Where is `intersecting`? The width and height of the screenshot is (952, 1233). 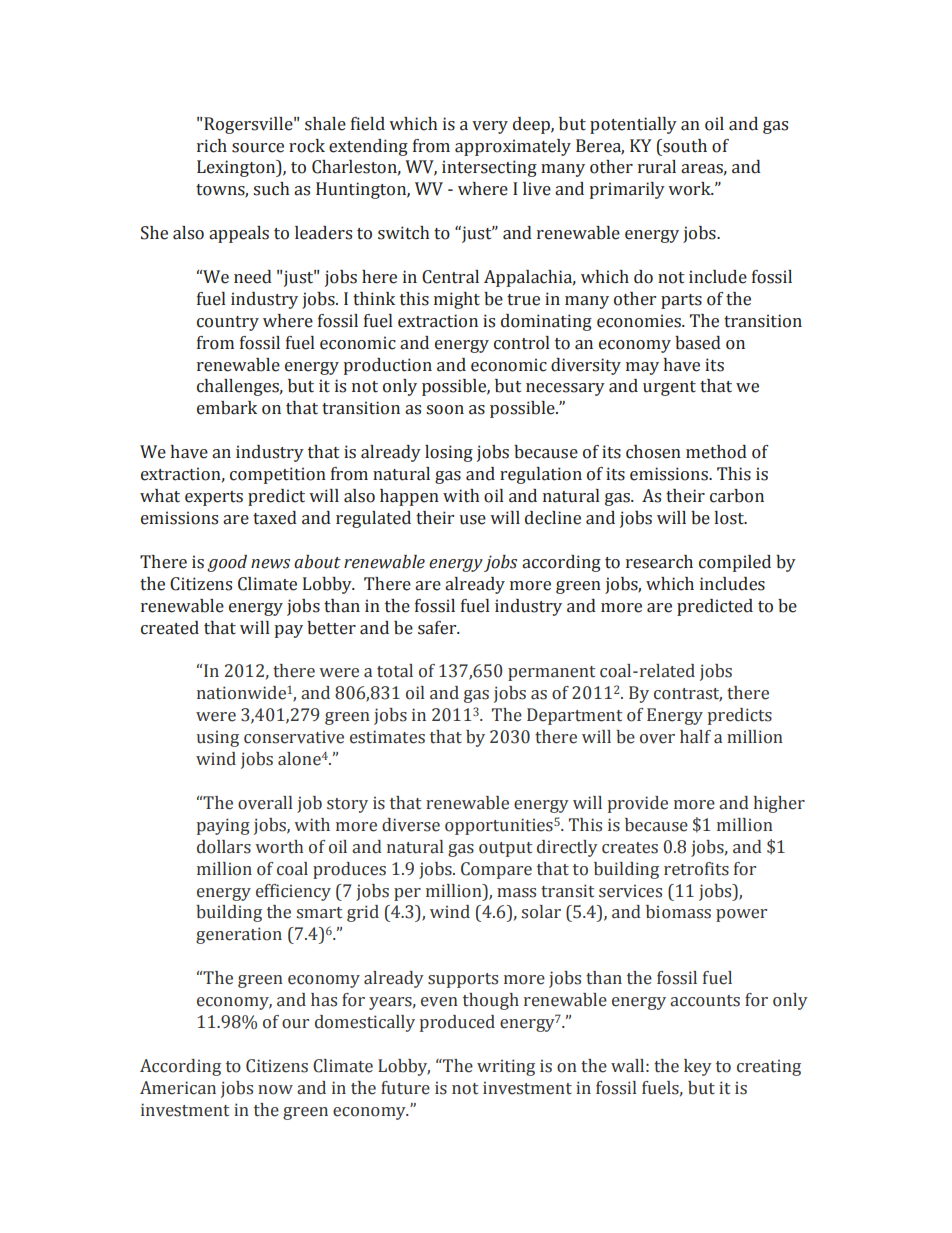
intersecting is located at coordinates (489, 168).
